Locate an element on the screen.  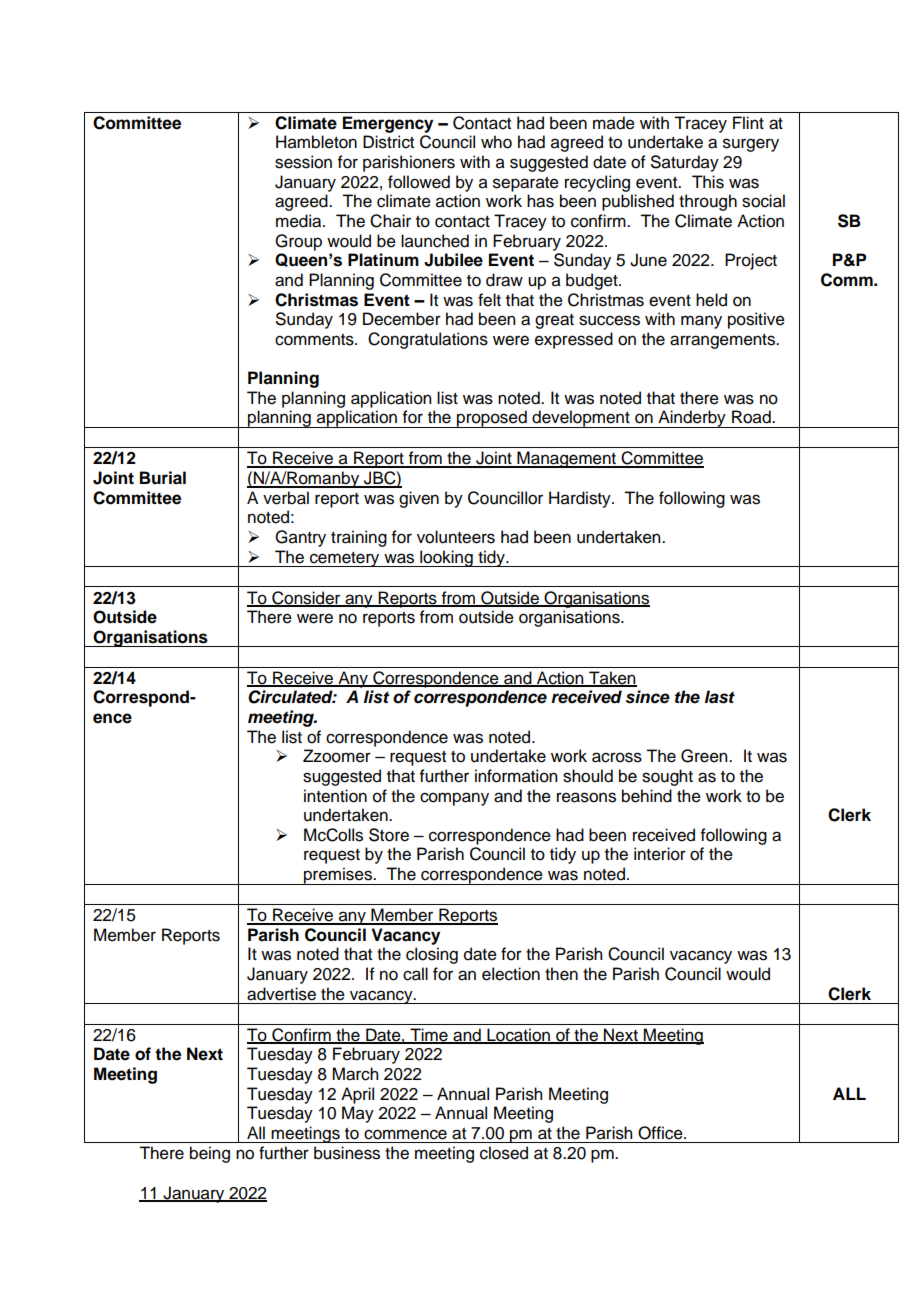
intention is located at coordinates (335, 796).
